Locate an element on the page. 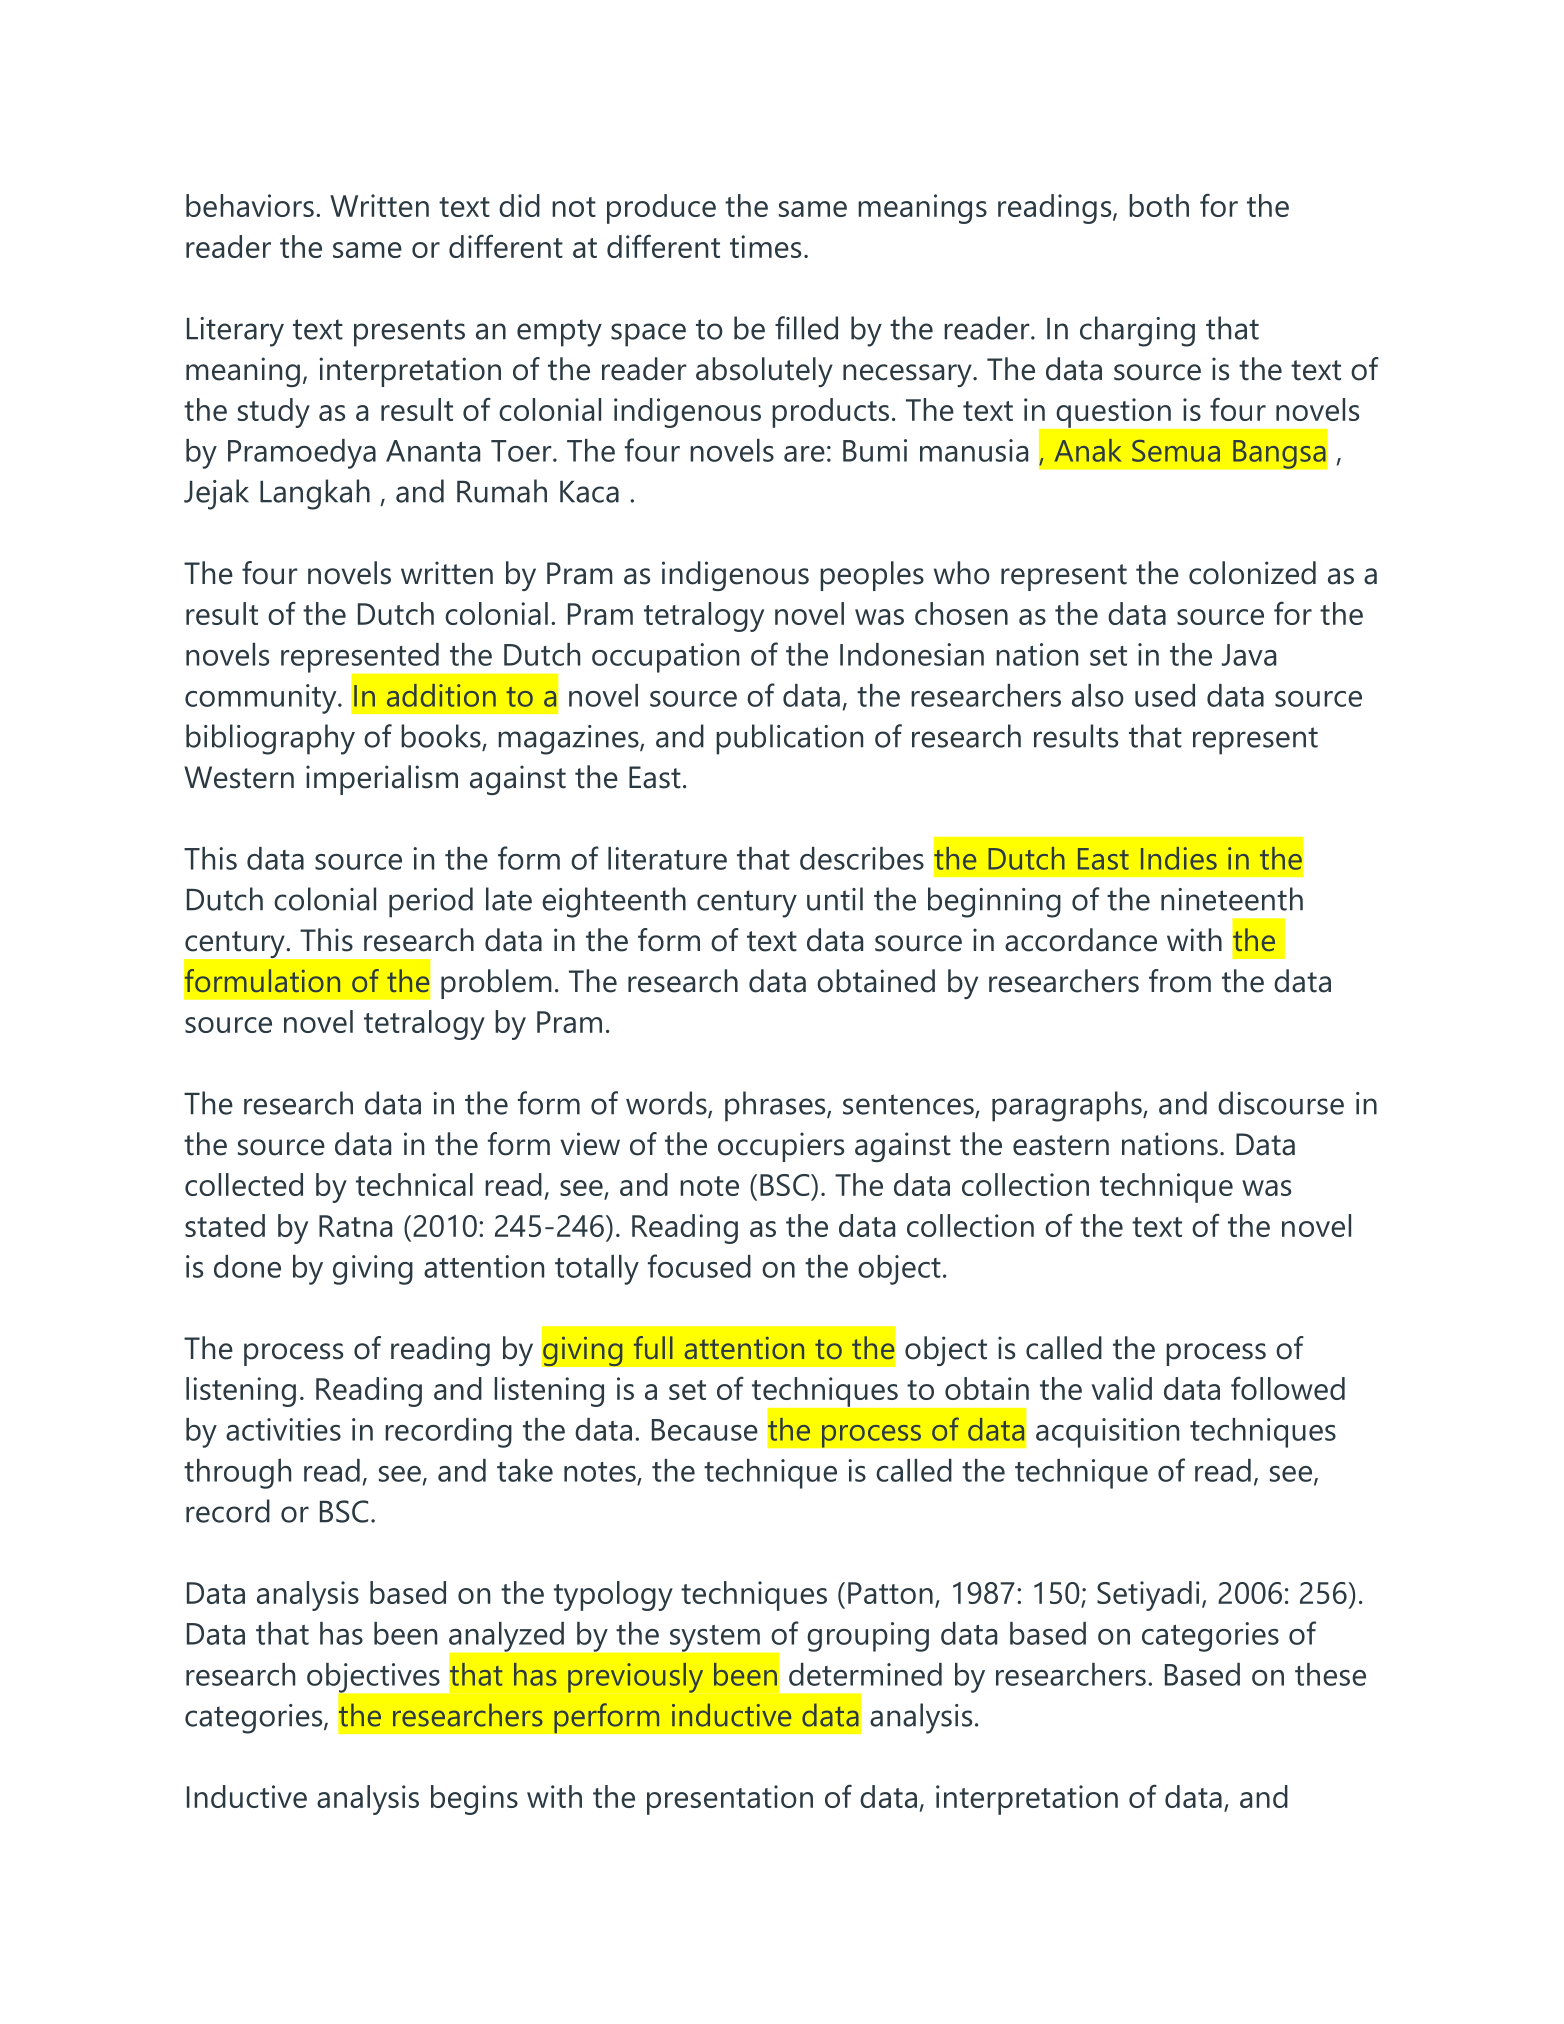 This page has height=2024, width=1564. describes is located at coordinates (862, 858).
